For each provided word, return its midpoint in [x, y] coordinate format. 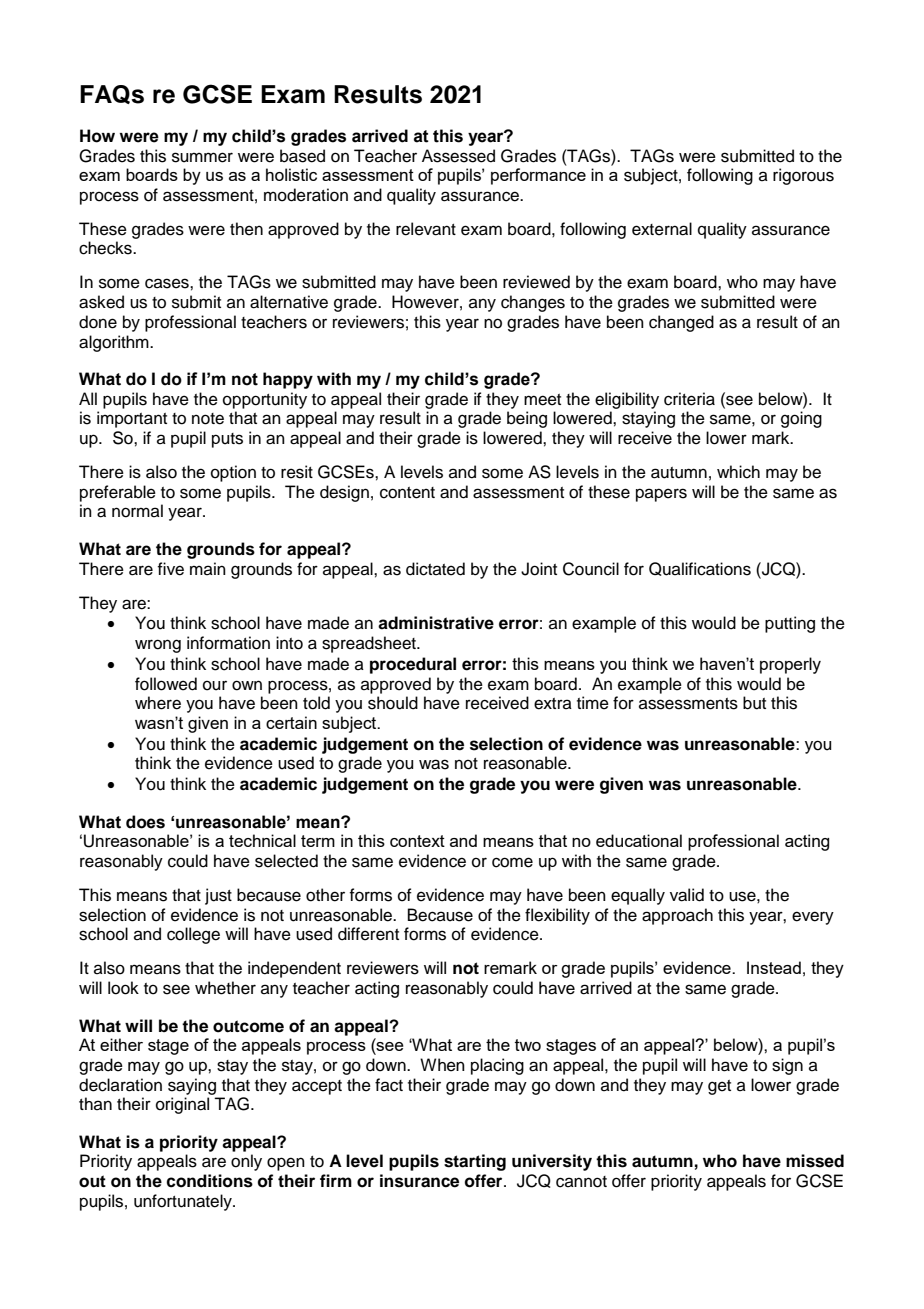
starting [475, 1162]
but [754, 703]
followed [166, 684]
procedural [413, 665]
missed [815, 1161]
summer [202, 157]
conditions [209, 1181]
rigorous [803, 176]
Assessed [458, 156]
